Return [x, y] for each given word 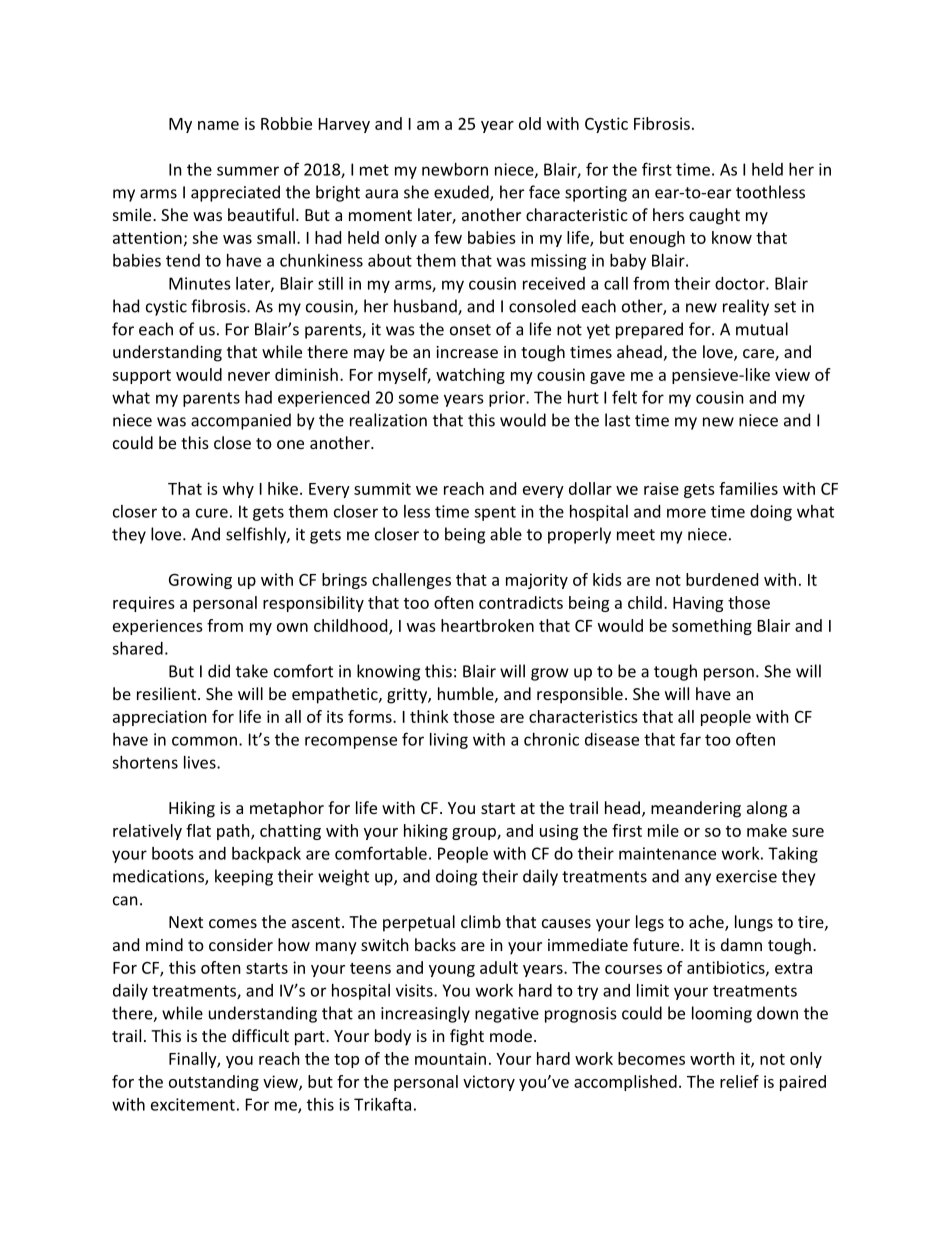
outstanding [214, 1083]
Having [698, 604]
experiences [158, 627]
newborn [455, 169]
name [218, 125]
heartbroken [487, 625]
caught [714, 216]
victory [489, 1083]
